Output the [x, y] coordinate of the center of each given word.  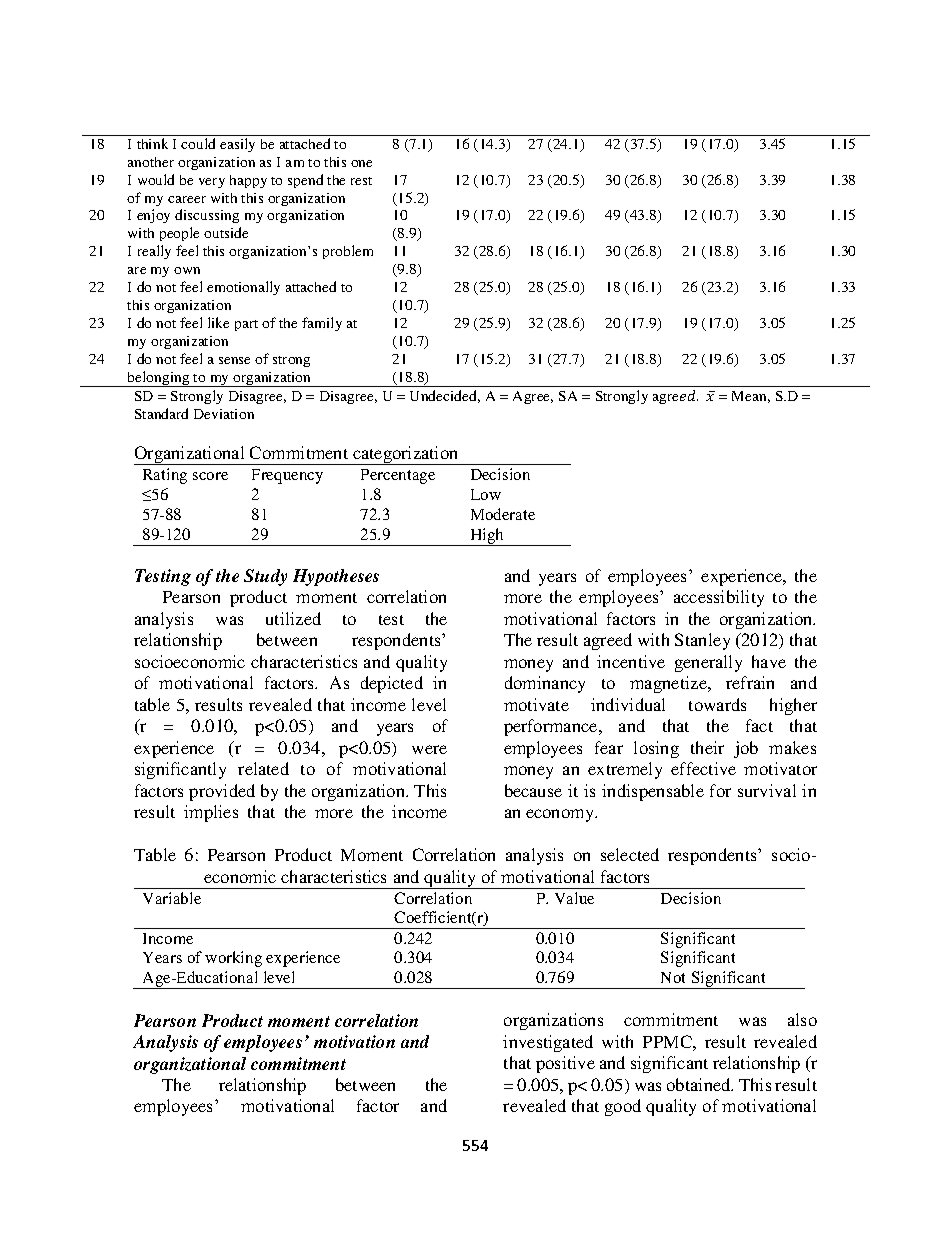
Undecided [445, 396]
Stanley [702, 641]
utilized [293, 618]
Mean [751, 397]
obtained [700, 1084]
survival [767, 790]
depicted [392, 684]
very [212, 183]
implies [211, 813]
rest [361, 181]
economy [561, 815]
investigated [548, 1043]
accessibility [719, 598]
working [233, 959]
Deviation [224, 414]
